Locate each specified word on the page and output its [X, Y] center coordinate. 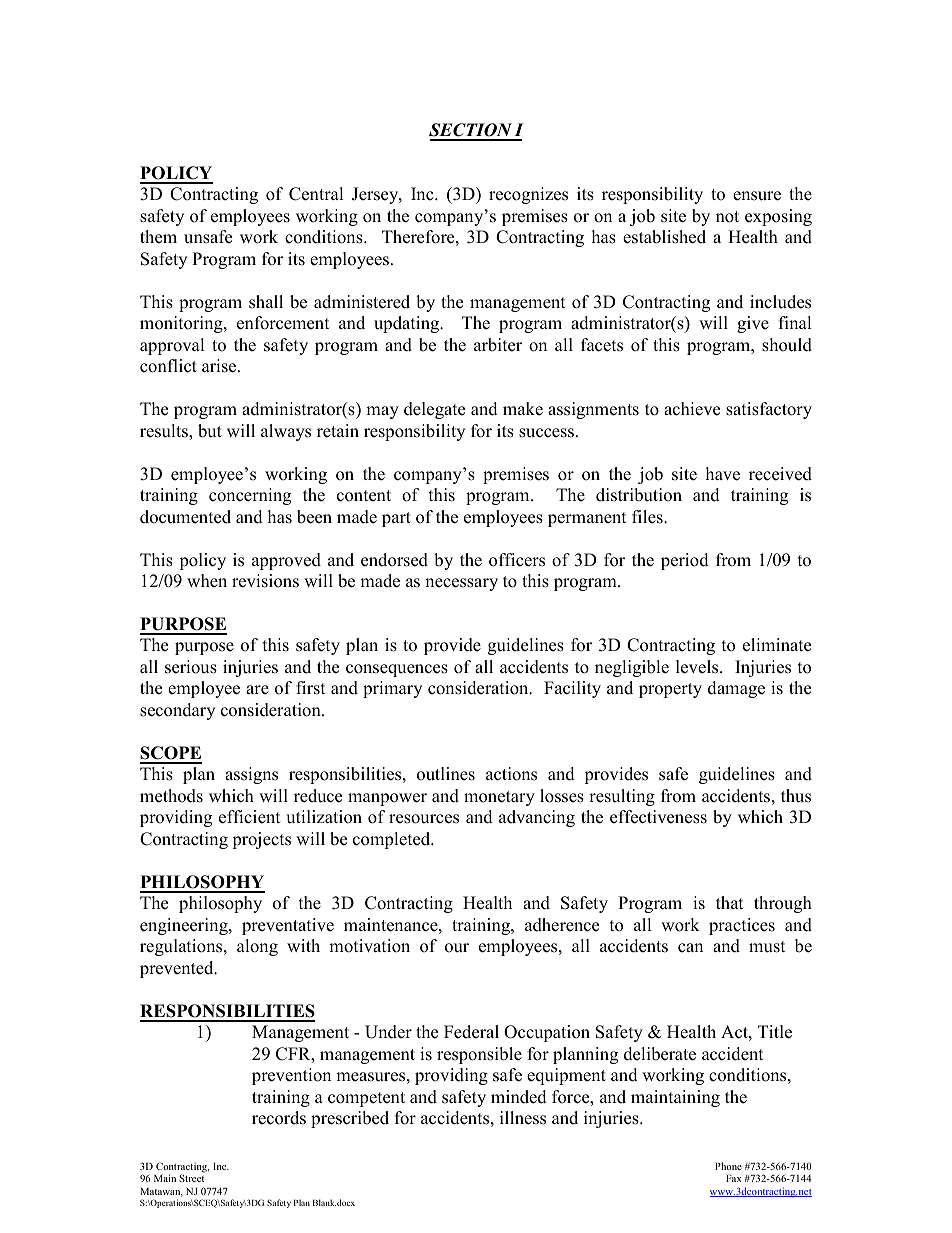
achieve [692, 409]
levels [698, 667]
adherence [562, 925]
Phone [728, 1166]
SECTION [471, 131]
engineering [185, 926]
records [279, 1118]
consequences [397, 670]
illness [523, 1118]
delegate [434, 410]
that [729, 902]
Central [316, 194]
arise [220, 366]
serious [191, 667]
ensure [757, 196]
